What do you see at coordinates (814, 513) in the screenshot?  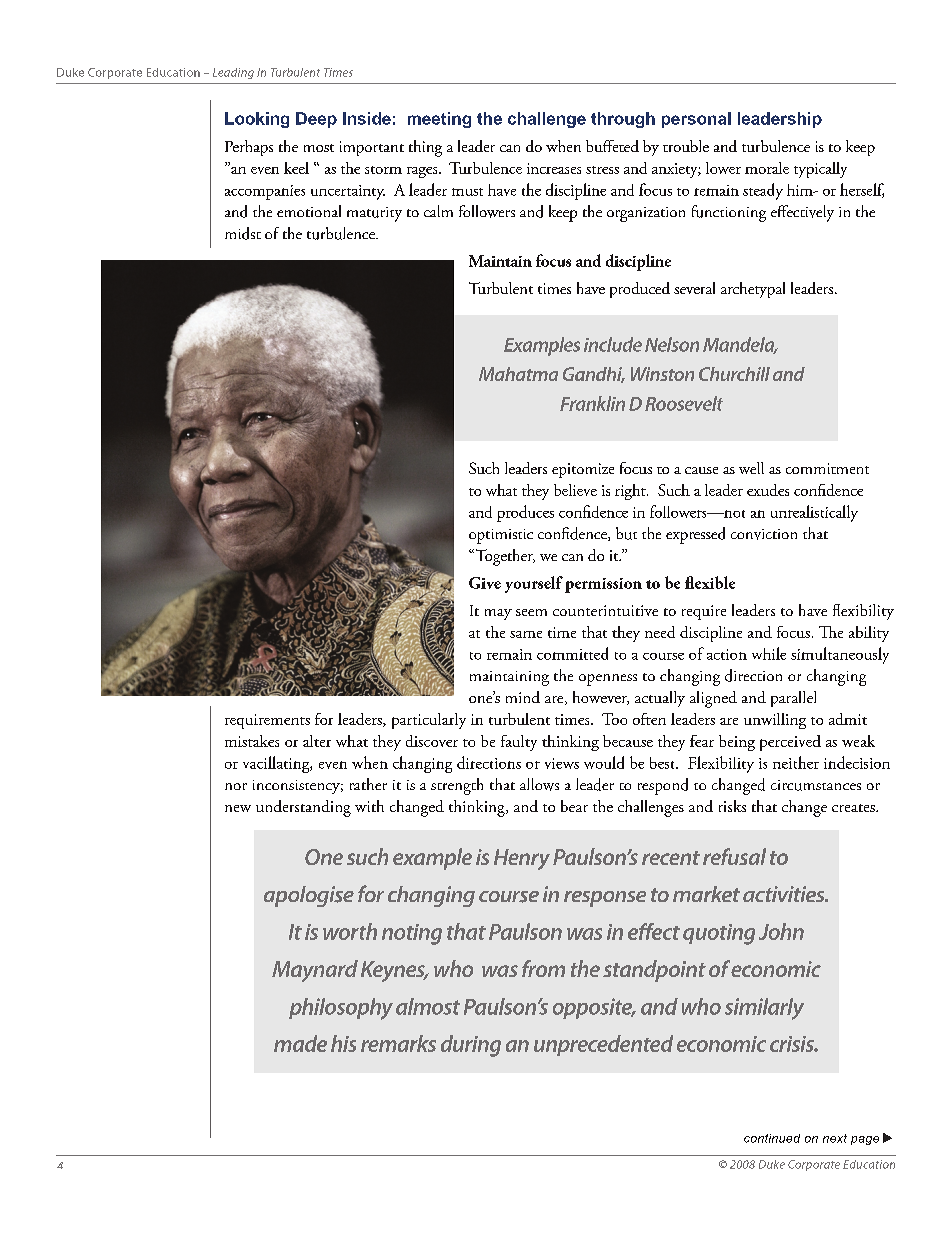 I see `unrealistically` at bounding box center [814, 513].
